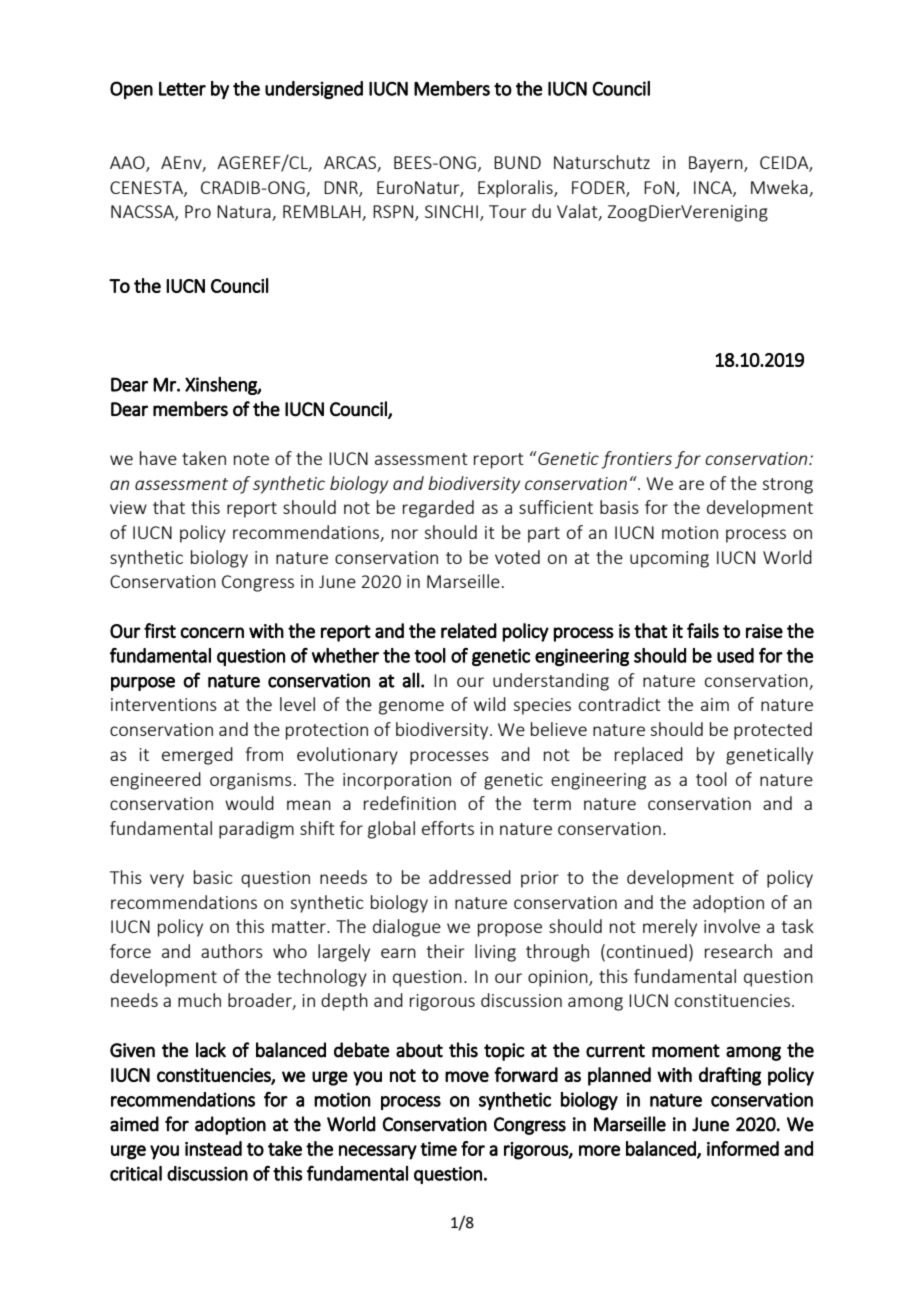 The width and height of the screenshot is (924, 1308). Describe the element at coordinates (517, 162) in the screenshot. I see `BUND` at that location.
